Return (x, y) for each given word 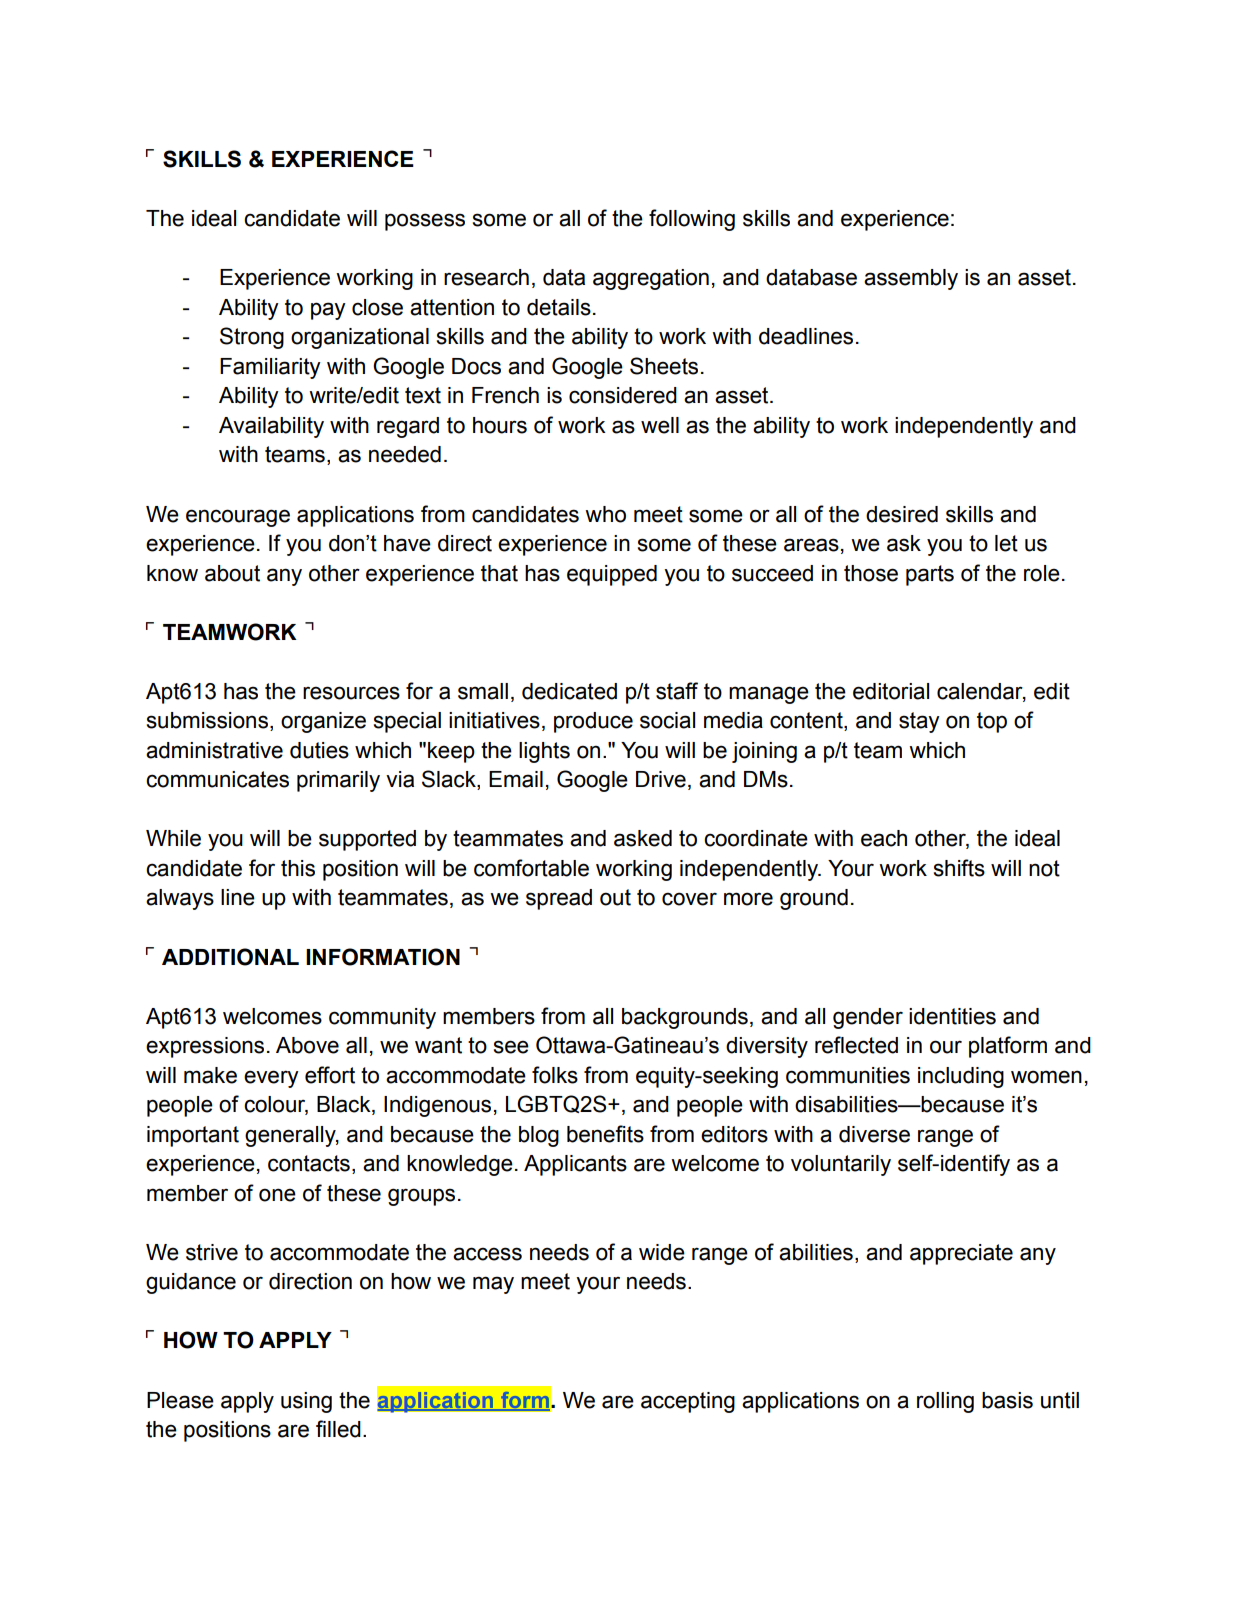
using (306, 1402)
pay (328, 311)
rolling (945, 1402)
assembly (911, 279)
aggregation (651, 279)
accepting (688, 1402)
